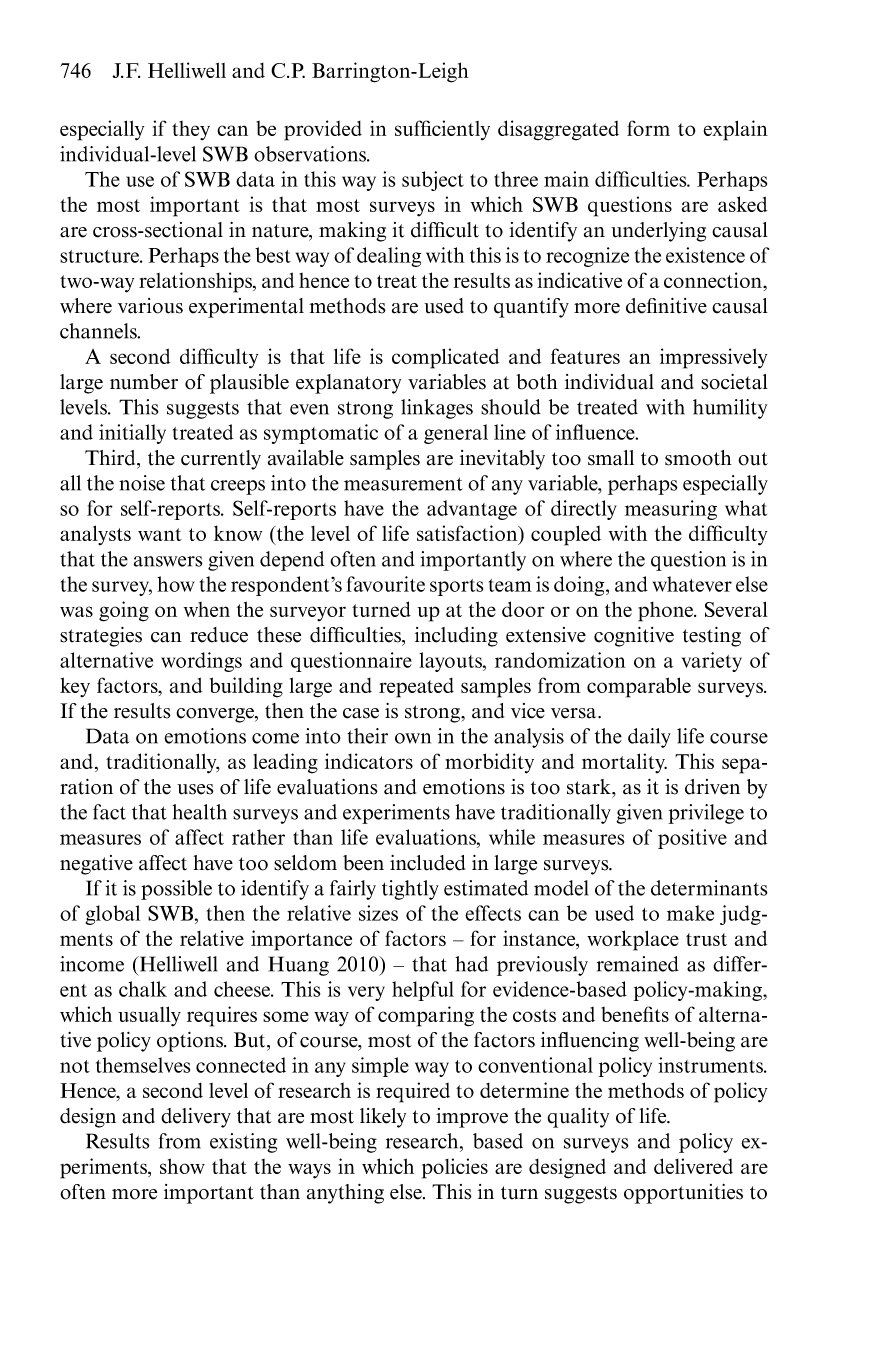  Describe the element at coordinates (243, 1143) in the image. I see `existing` at that location.
